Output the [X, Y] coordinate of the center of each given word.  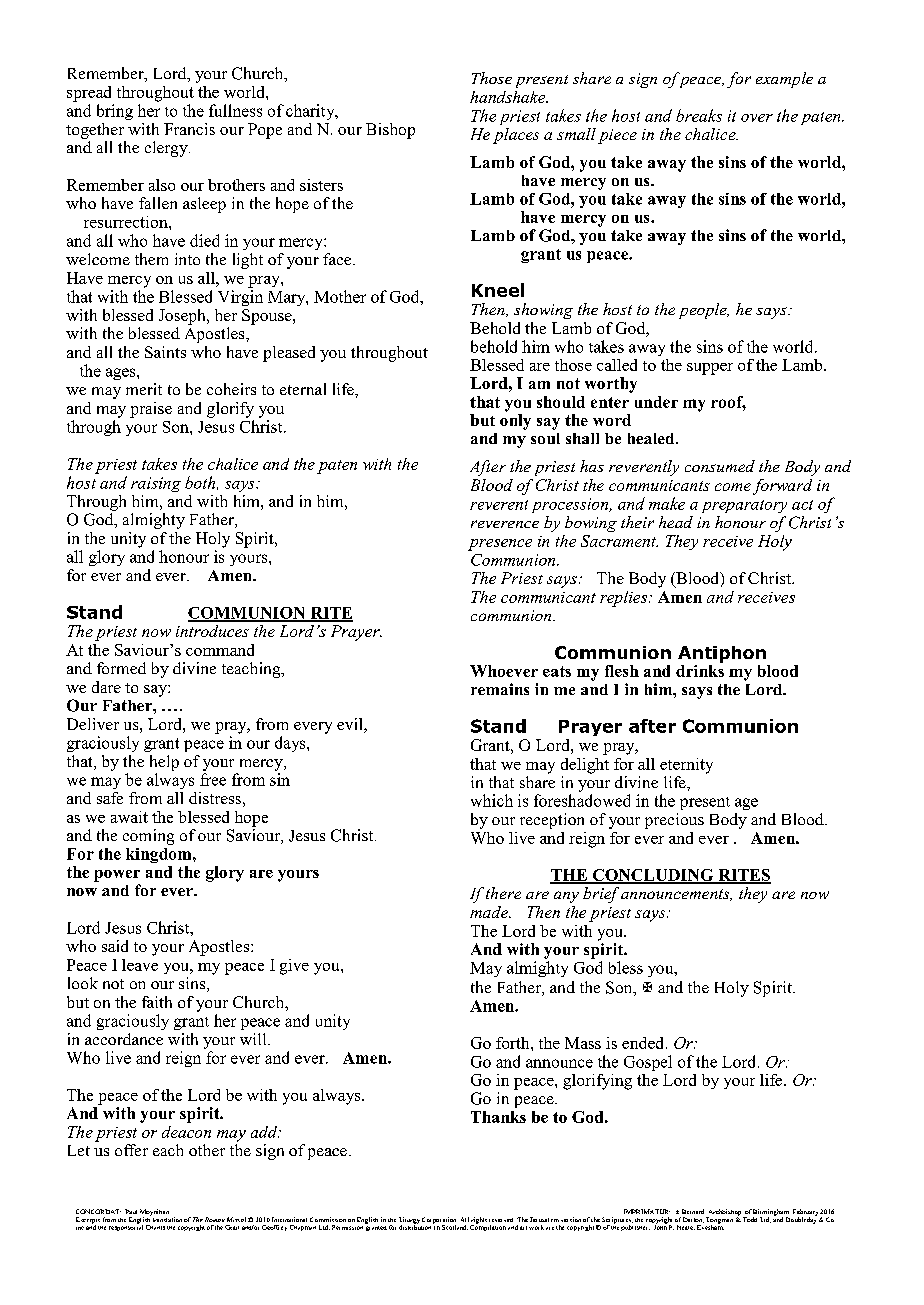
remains [500, 689]
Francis [189, 129]
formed [121, 668]
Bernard [693, 1211]
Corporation [439, 1221]
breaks [699, 115]
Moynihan [154, 1213]
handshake [509, 97]
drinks [700, 669]
